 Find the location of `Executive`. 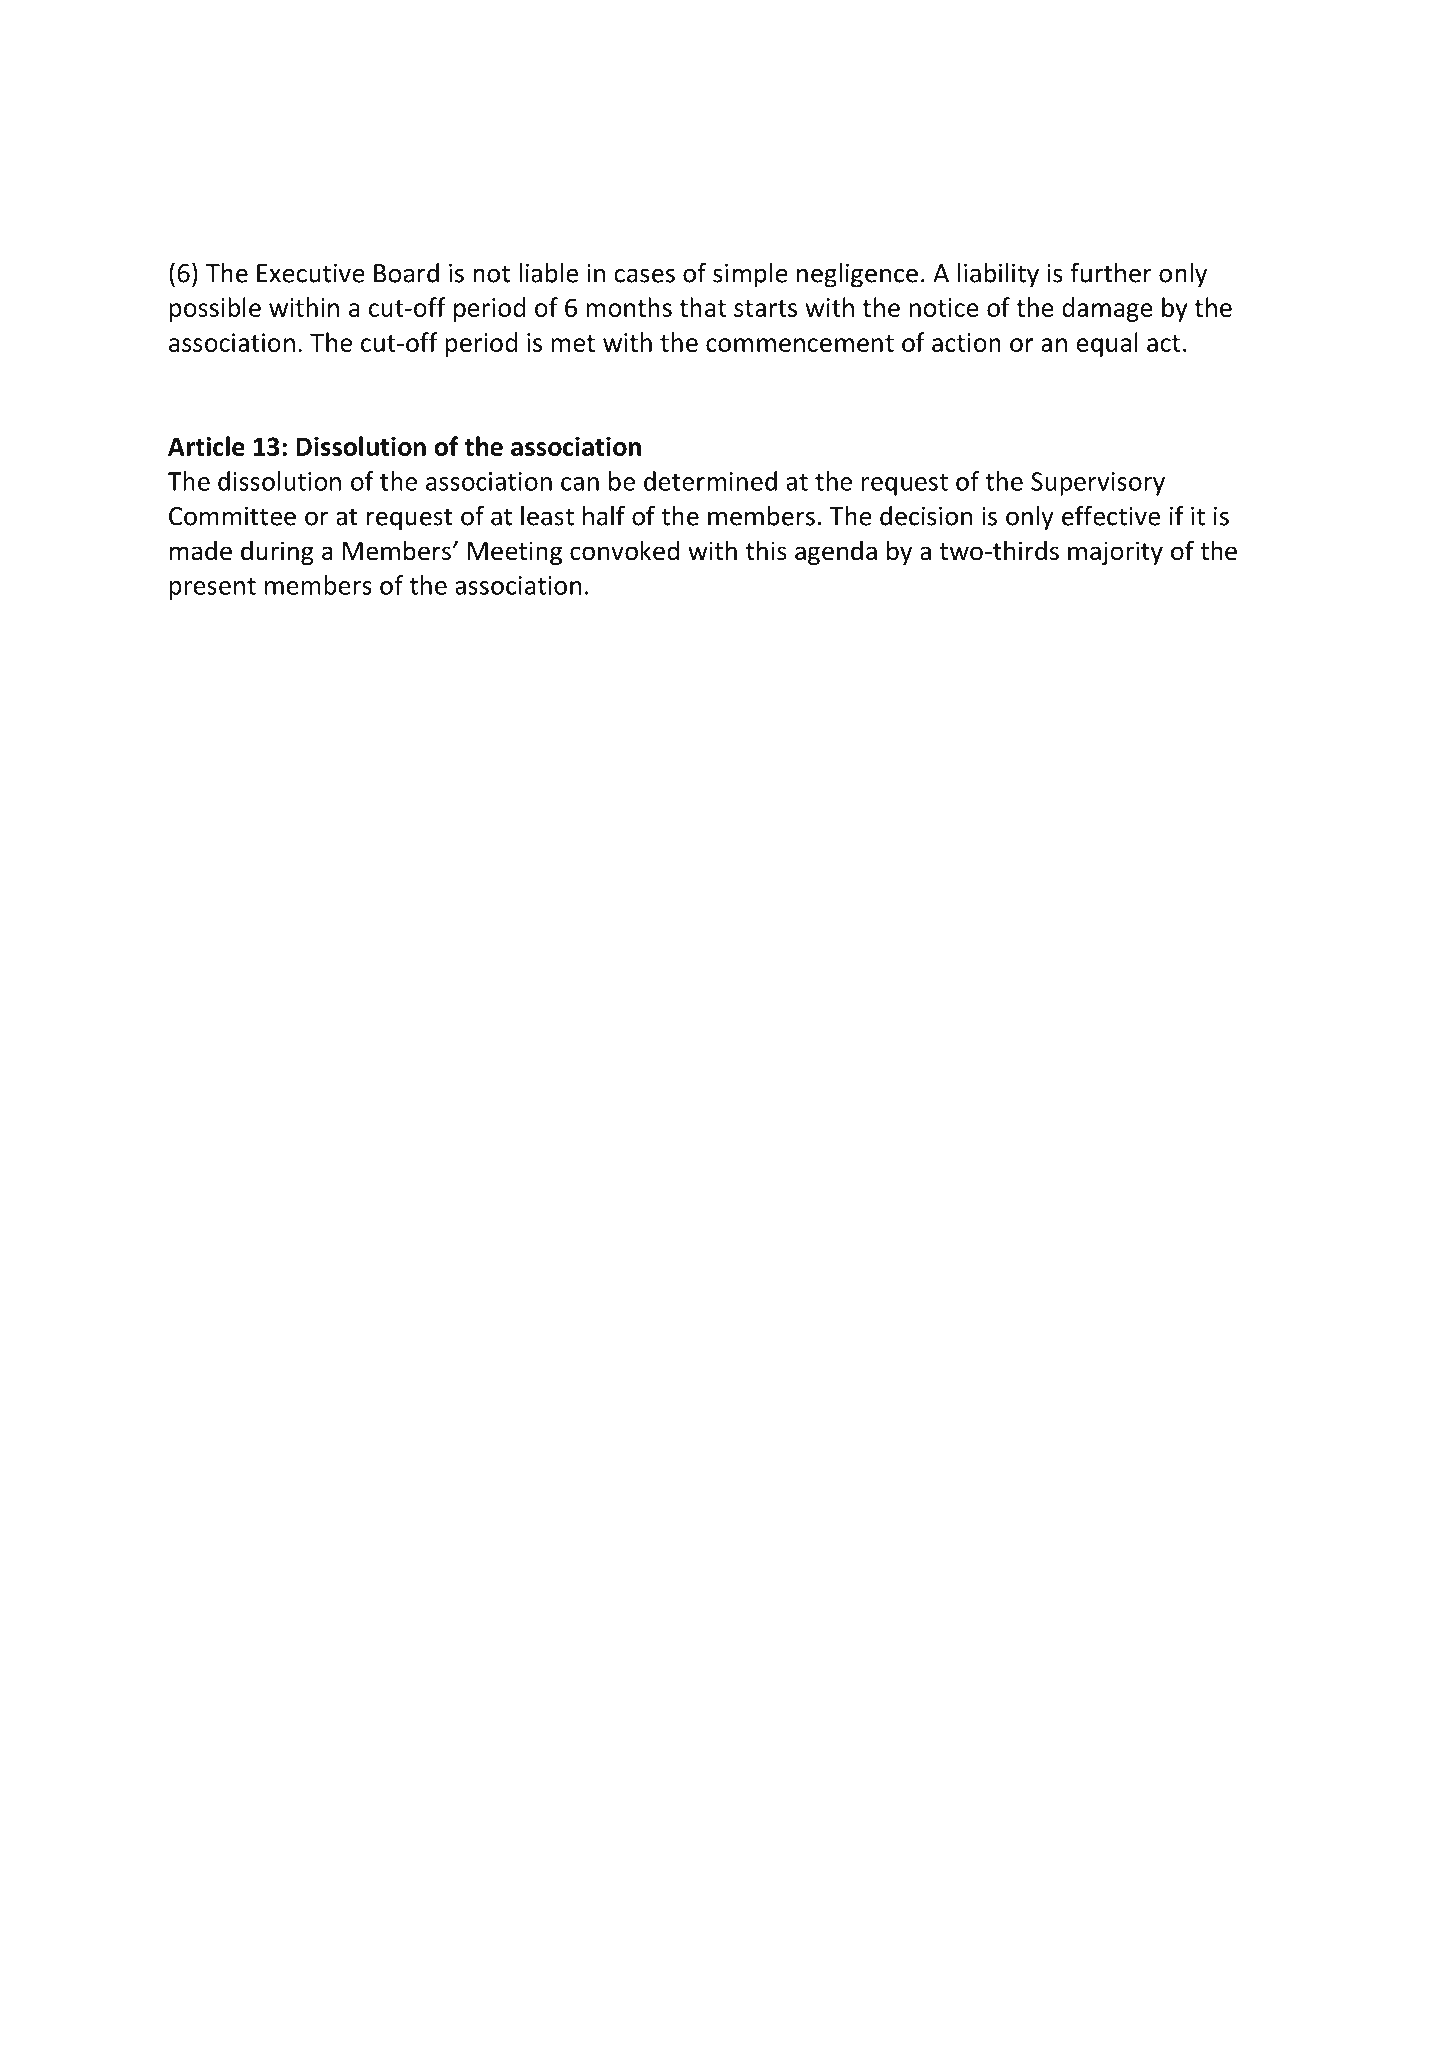

Executive is located at coordinates (311, 273).
